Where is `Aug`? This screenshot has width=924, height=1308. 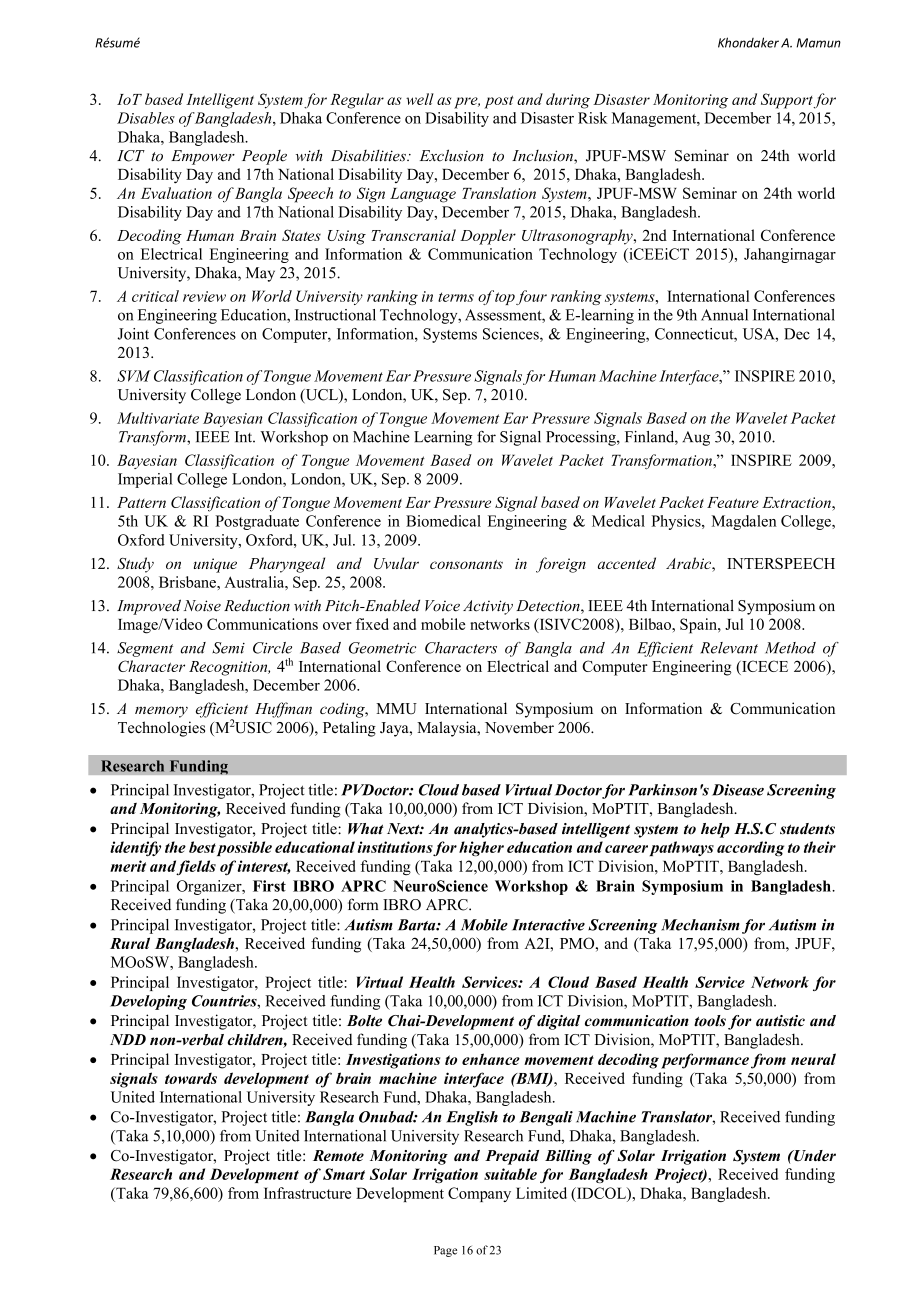 Aug is located at coordinates (696, 438).
